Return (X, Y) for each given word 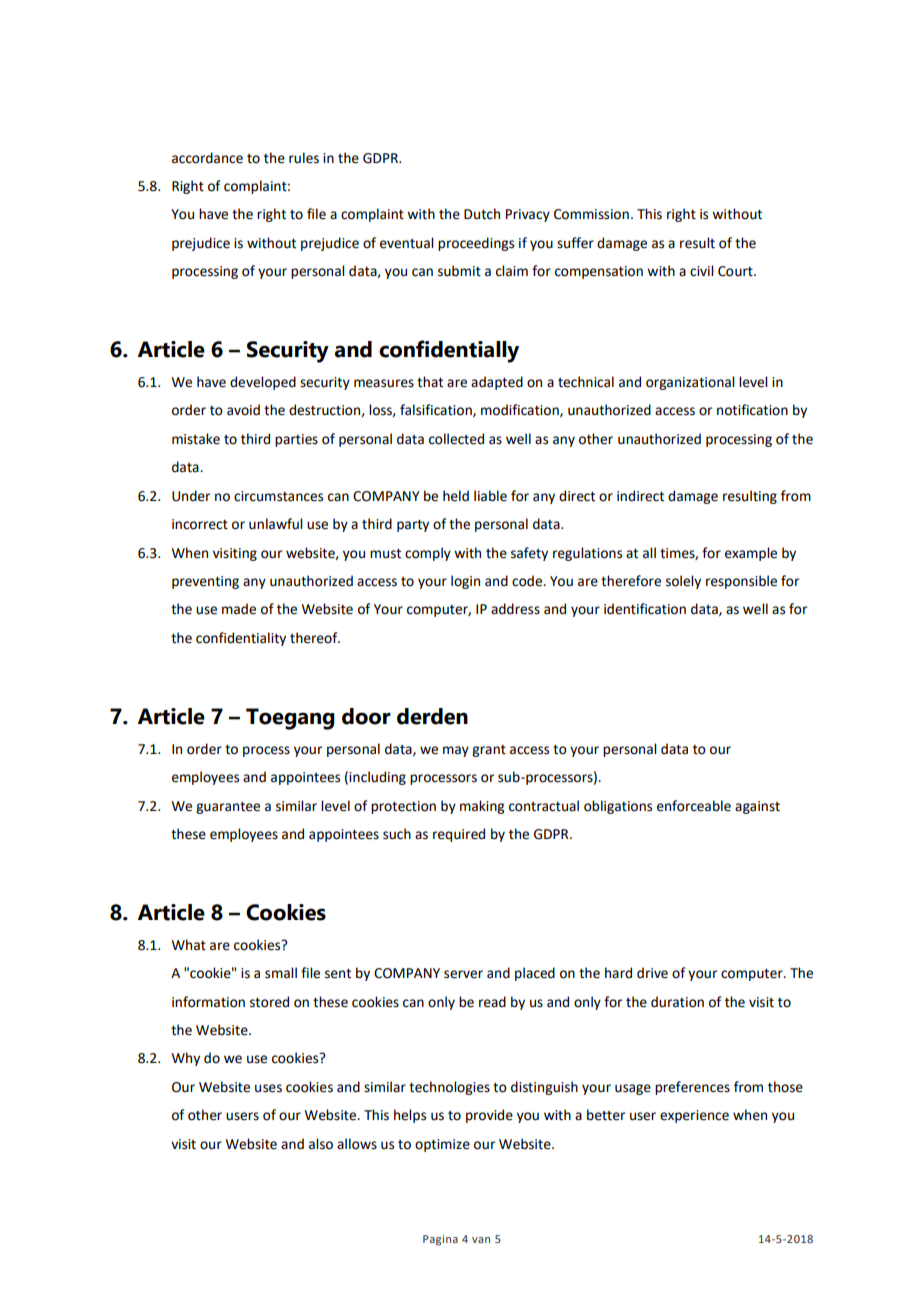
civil (701, 271)
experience (694, 1116)
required (459, 835)
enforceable (694, 806)
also (321, 1144)
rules (304, 158)
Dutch (482, 214)
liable (490, 496)
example (751, 554)
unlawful (275, 524)
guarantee (228, 808)
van (481, 1240)
